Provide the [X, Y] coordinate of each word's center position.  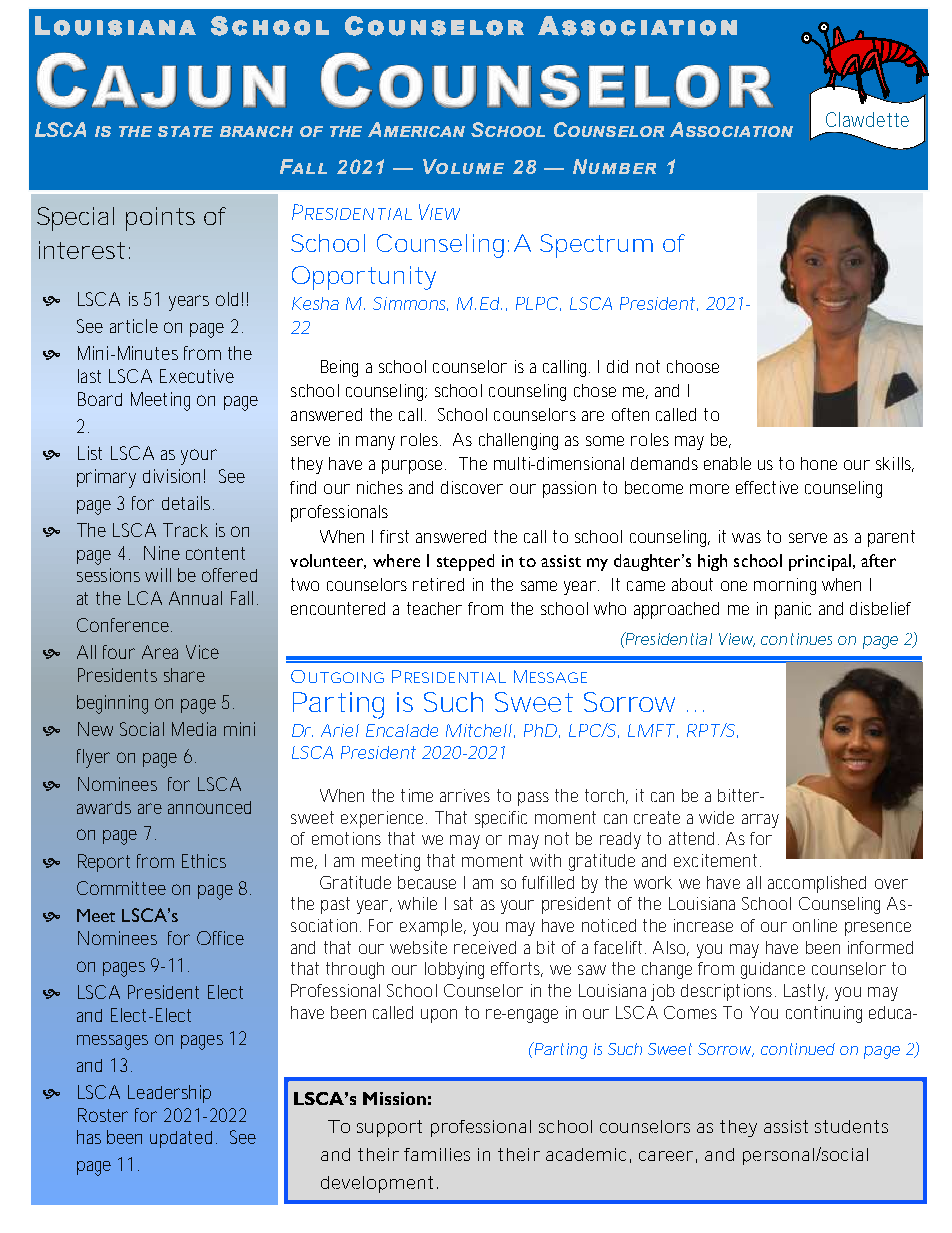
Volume [463, 166]
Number [614, 166]
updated [181, 1139]
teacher [434, 608]
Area [160, 652]
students [851, 1126]
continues [796, 639]
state [185, 131]
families [437, 1154]
